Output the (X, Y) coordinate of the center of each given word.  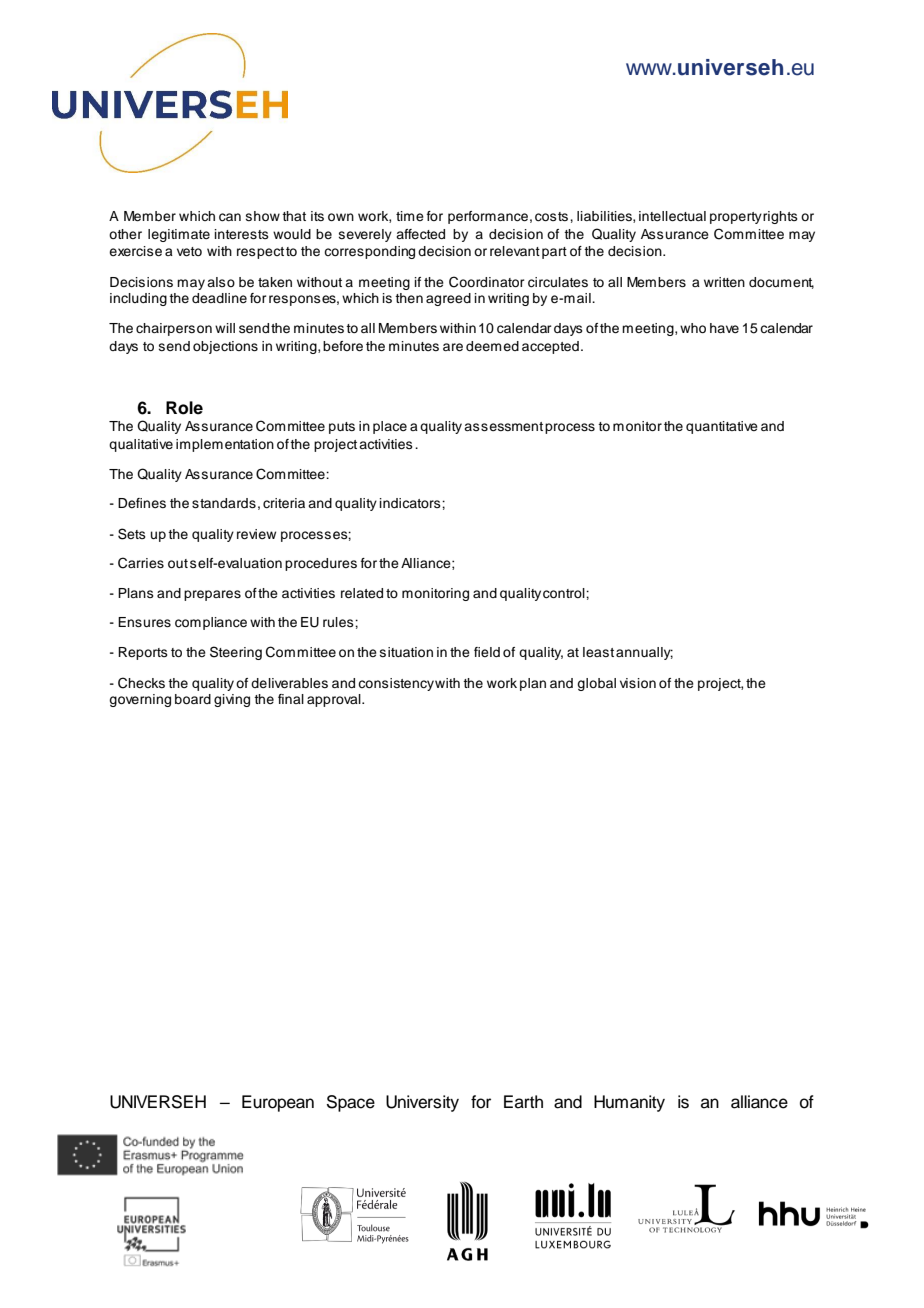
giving (232, 700)
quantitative (722, 427)
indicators (411, 503)
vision (638, 683)
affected (420, 234)
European (278, 1103)
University (422, 1103)
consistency (396, 684)
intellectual (672, 216)
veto (189, 251)
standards (224, 503)
